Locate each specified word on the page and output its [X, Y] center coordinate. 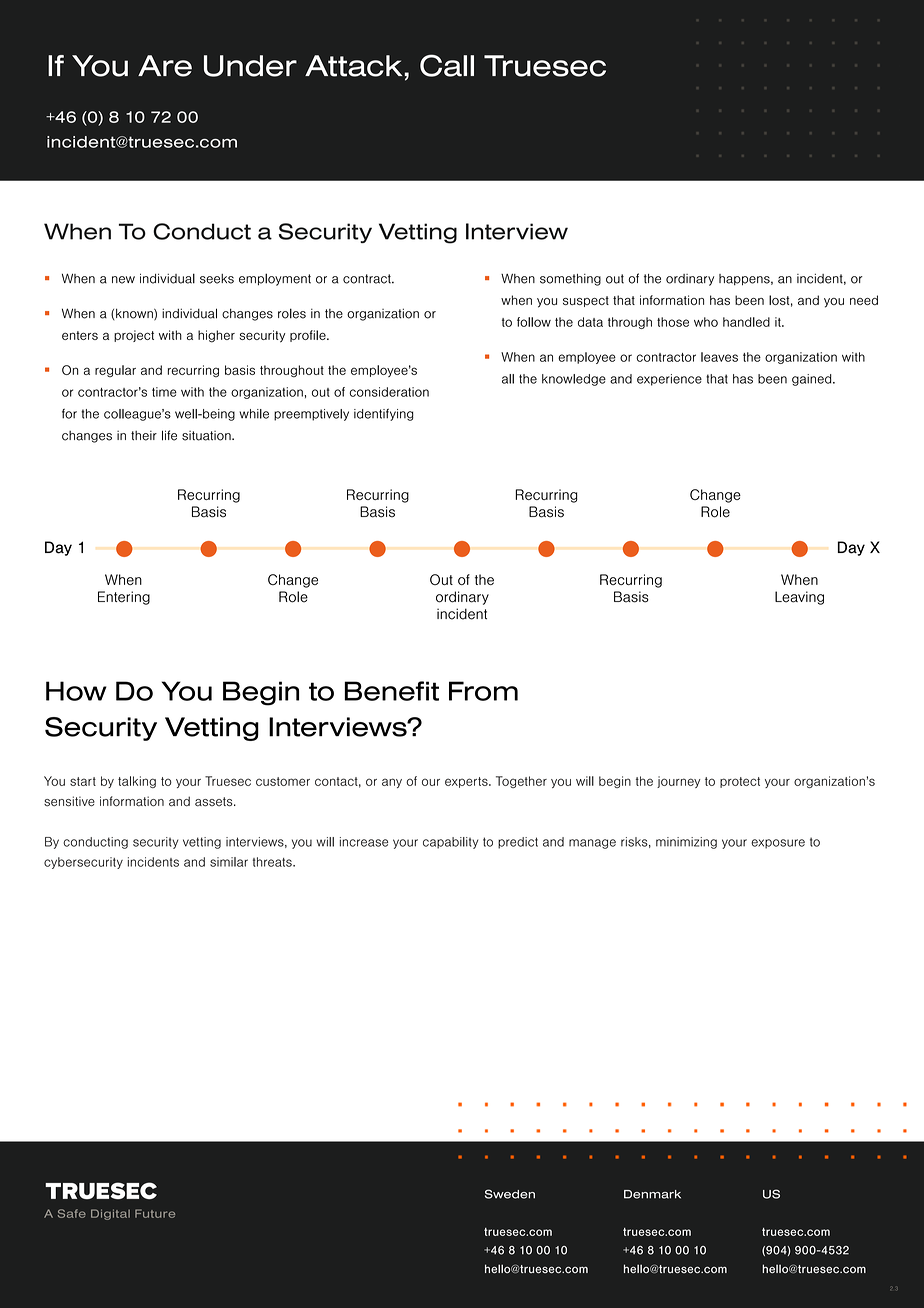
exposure [778, 844]
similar [229, 862]
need [864, 300]
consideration [389, 392]
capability [450, 843]
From [483, 691]
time [164, 392]
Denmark [652, 1194]
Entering [124, 598]
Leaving [799, 598]
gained [813, 380]
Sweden [510, 1194]
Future [155, 1213]
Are [165, 66]
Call [447, 65]
